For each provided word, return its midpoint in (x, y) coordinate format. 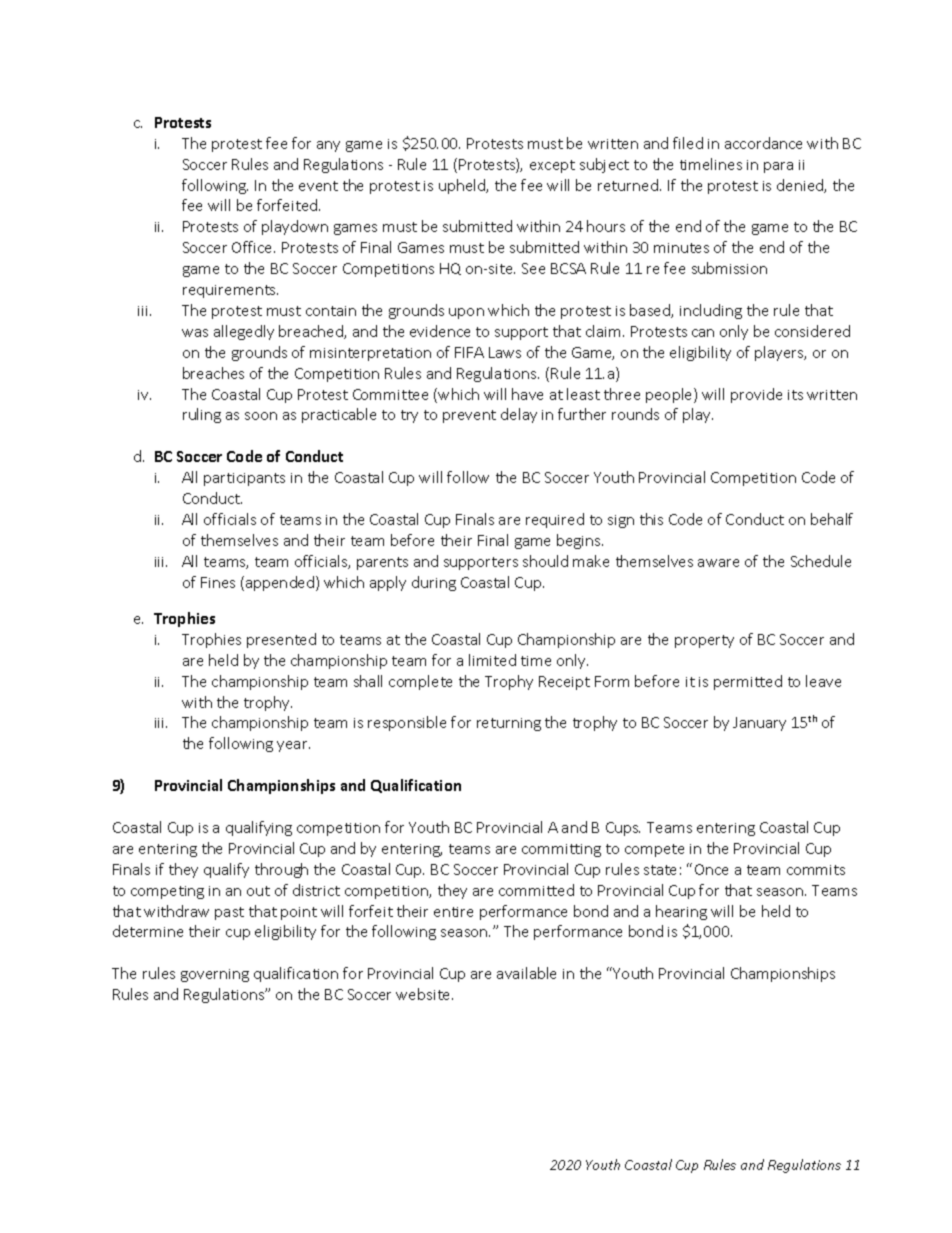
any (328, 146)
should (545, 561)
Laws (505, 352)
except (552, 166)
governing (215, 975)
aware (718, 563)
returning (509, 724)
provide (756, 395)
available (526, 973)
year (293, 746)
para (778, 167)
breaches (213, 373)
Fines (218, 582)
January (759, 724)
